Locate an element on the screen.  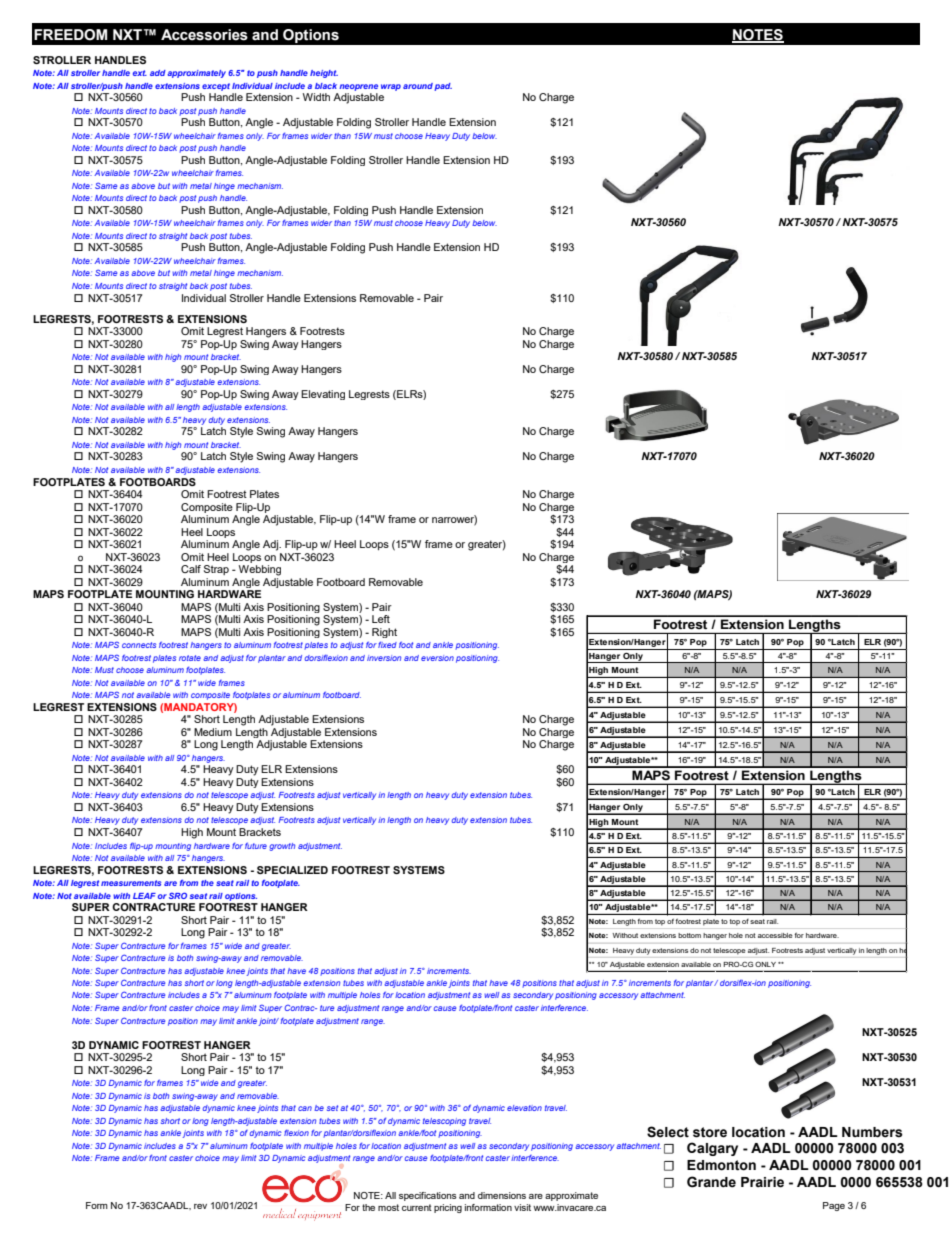
Prairie is located at coordinates (762, 1182).
